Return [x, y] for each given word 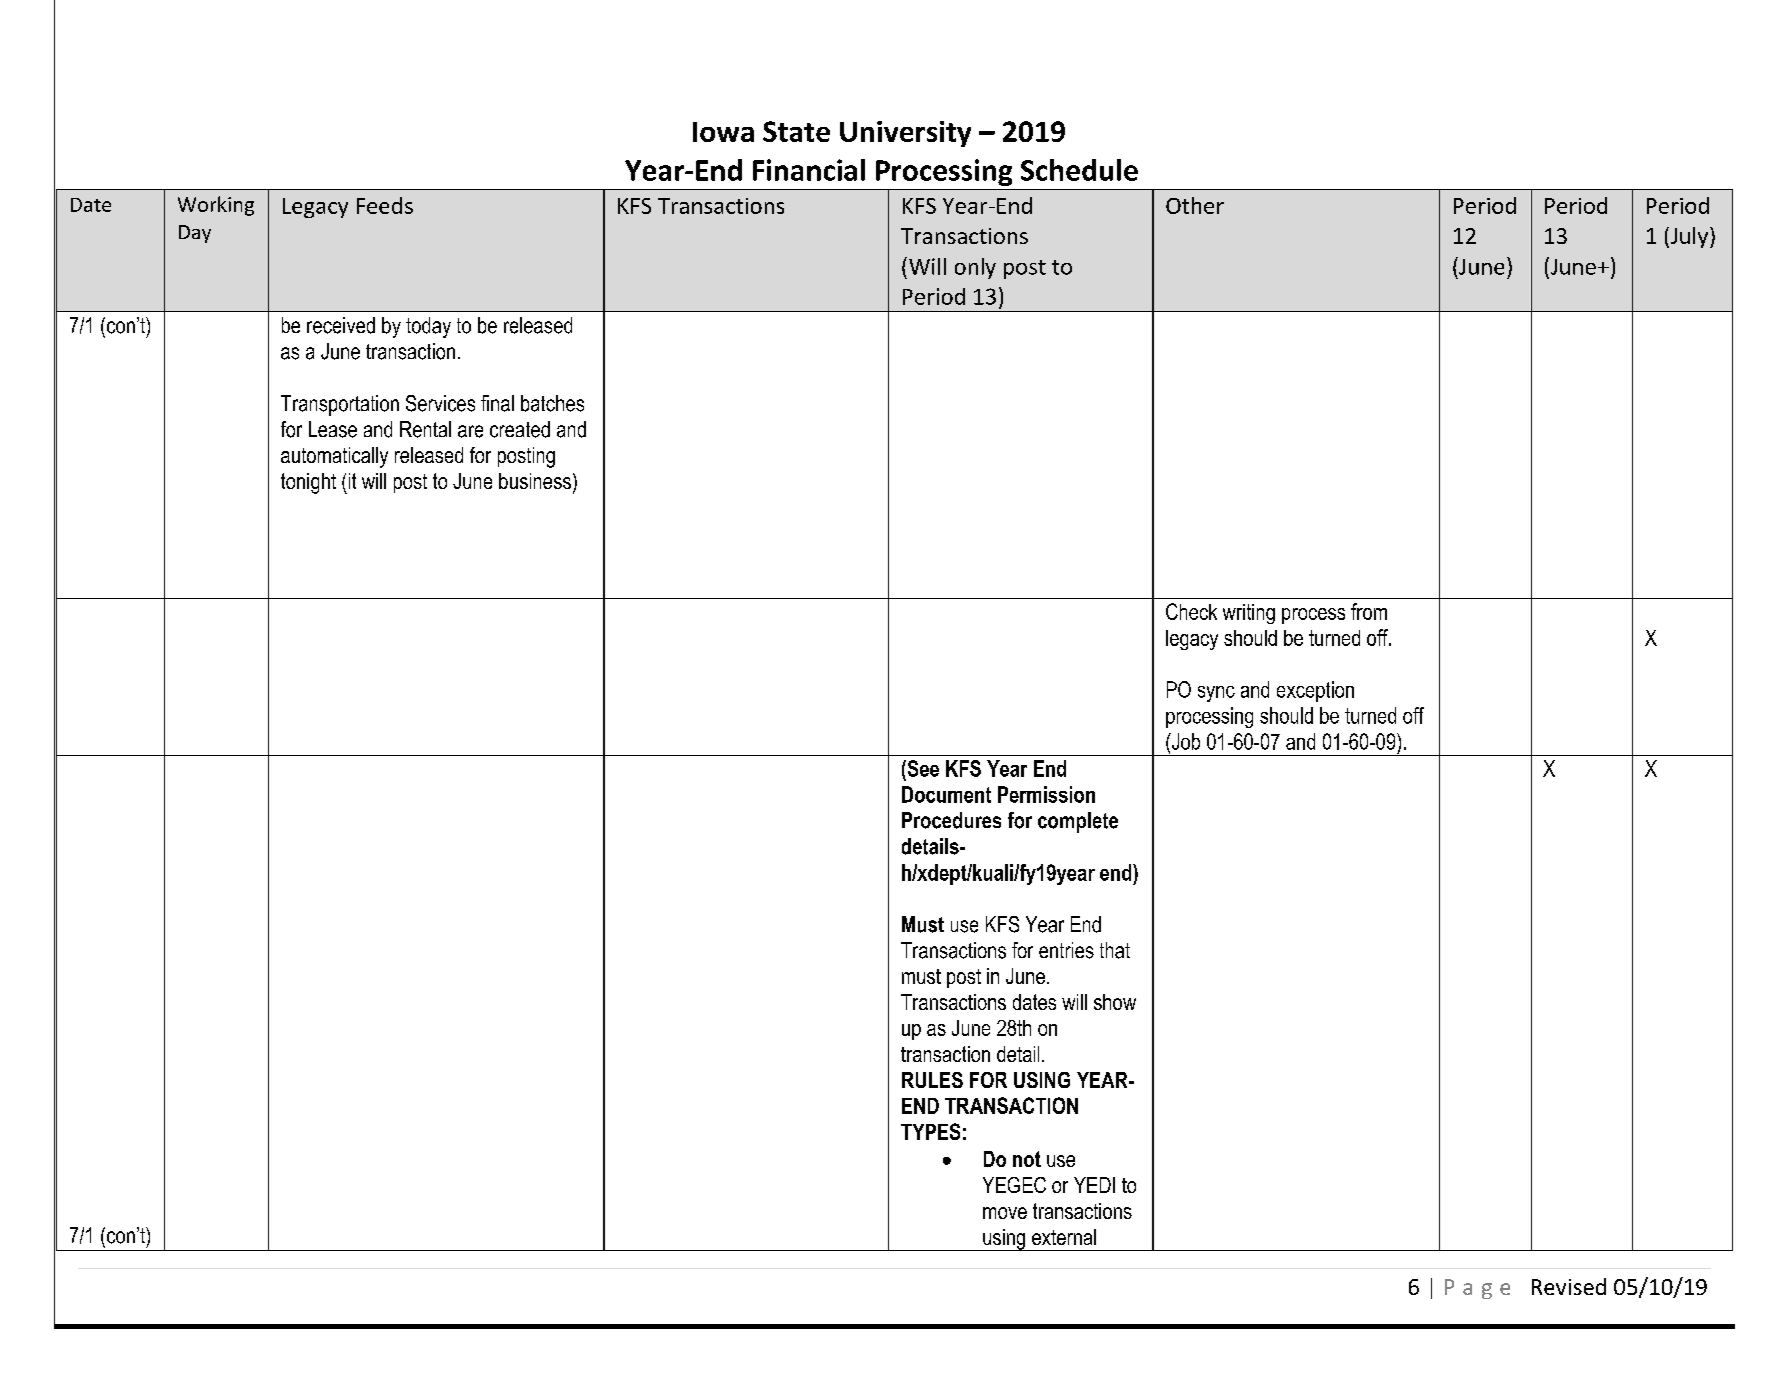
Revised [1569, 1286]
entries [1066, 950]
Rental [425, 429]
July [1689, 237]
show [1115, 1002]
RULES [932, 1080]
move [1005, 1213]
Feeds [385, 205]
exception [1315, 691]
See [922, 768]
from [1369, 611]
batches [552, 403]
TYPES [930, 1131]
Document [946, 794]
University [905, 134]
